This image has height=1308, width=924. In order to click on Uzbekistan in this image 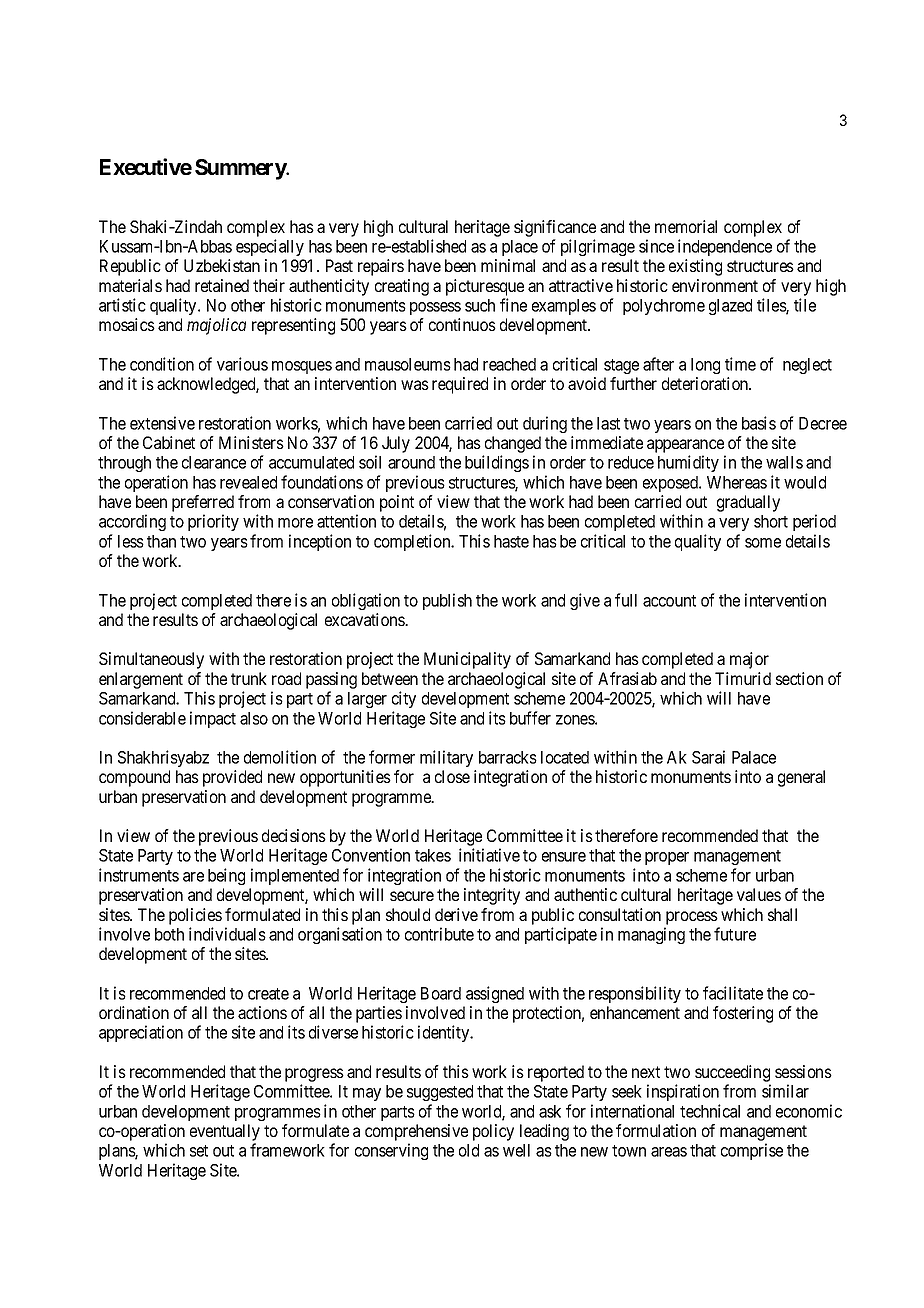, I will do `click(222, 265)`.
